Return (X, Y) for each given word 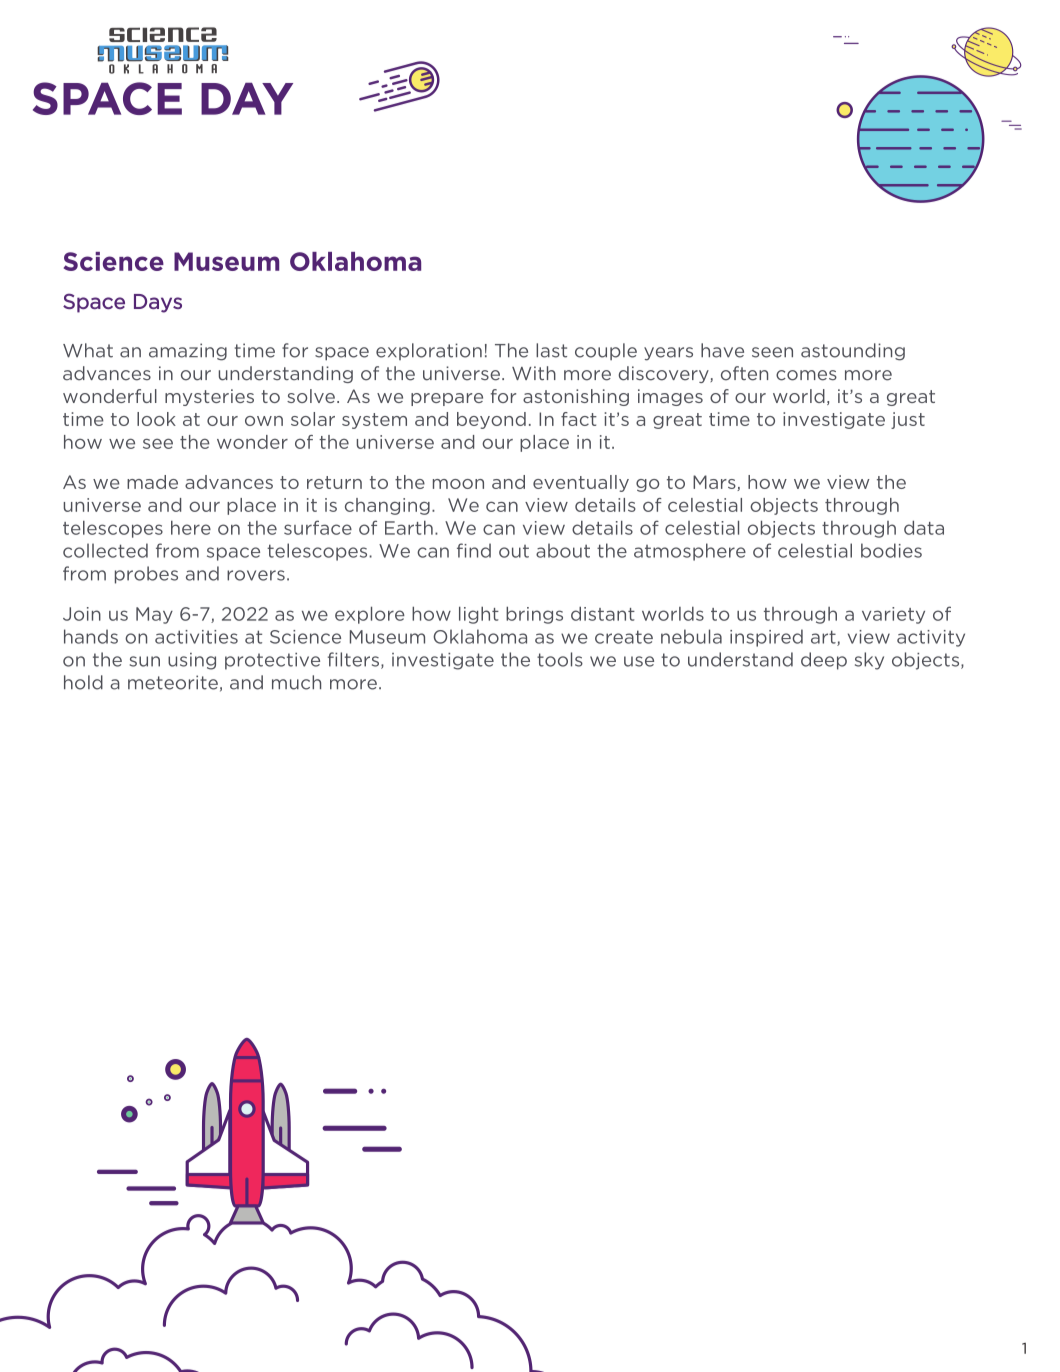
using (192, 661)
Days (158, 303)
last (551, 350)
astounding (853, 352)
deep (824, 661)
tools (560, 659)
